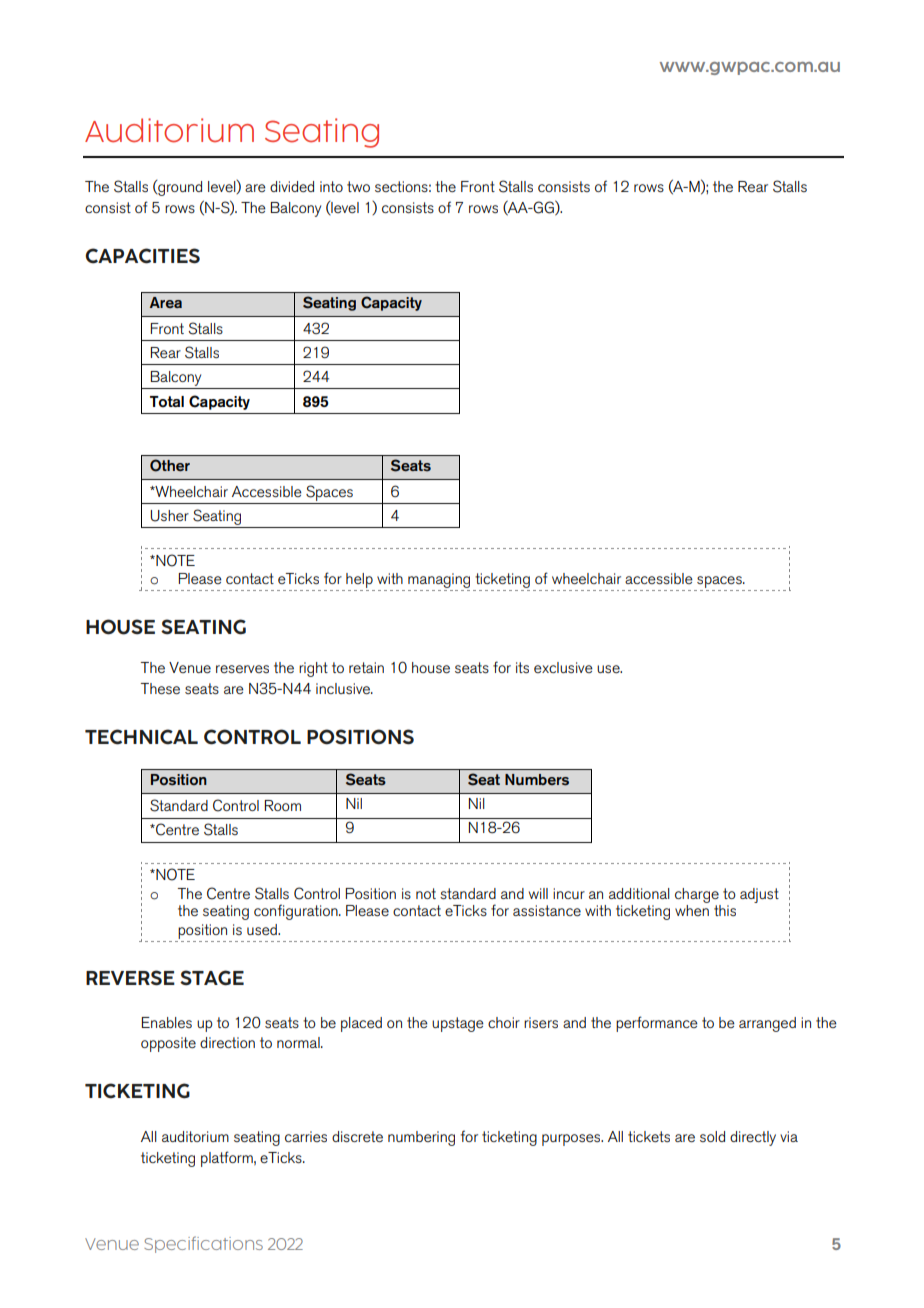  I want to click on its, so click(522, 667).
